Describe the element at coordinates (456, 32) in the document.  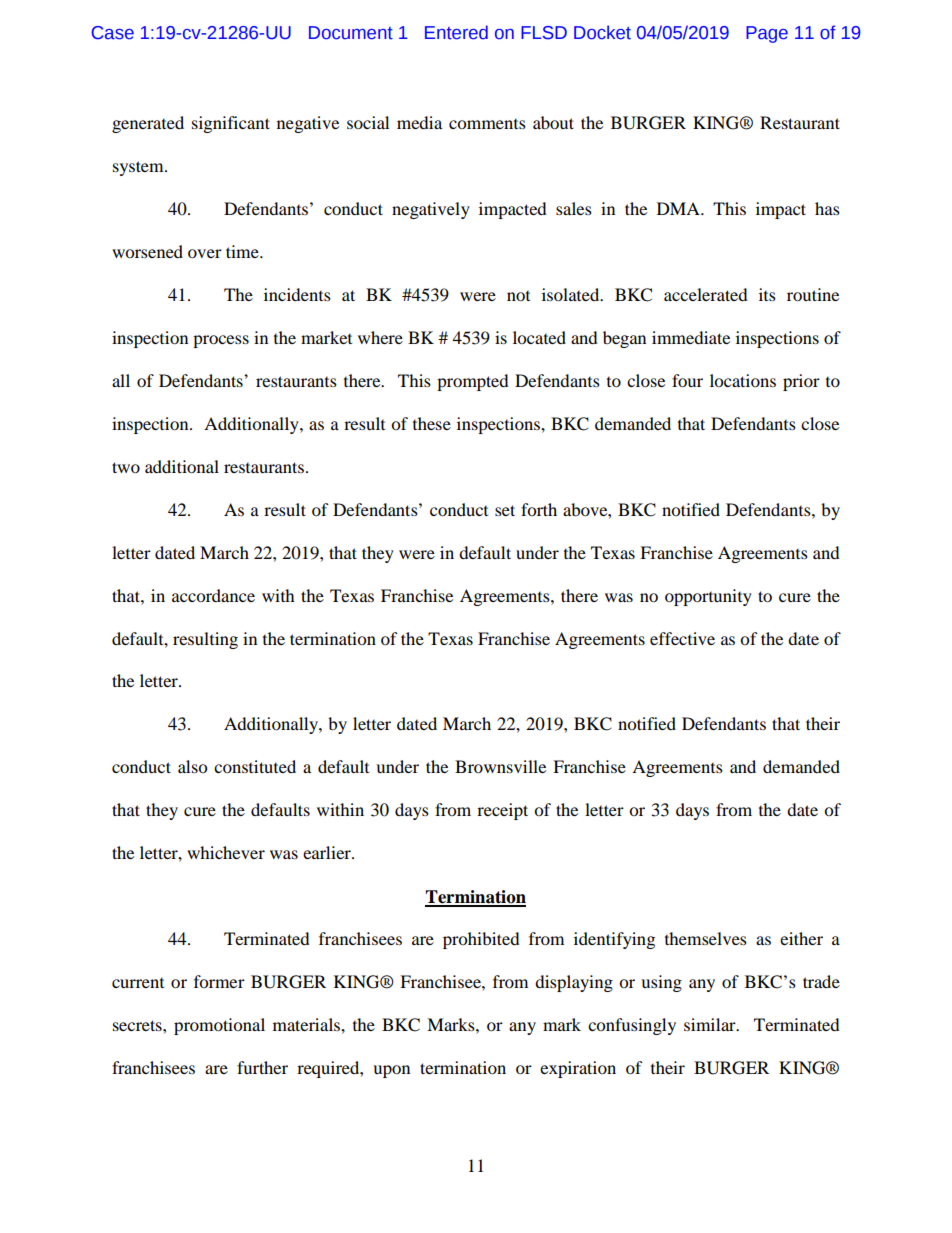
I see `Entered` at that location.
